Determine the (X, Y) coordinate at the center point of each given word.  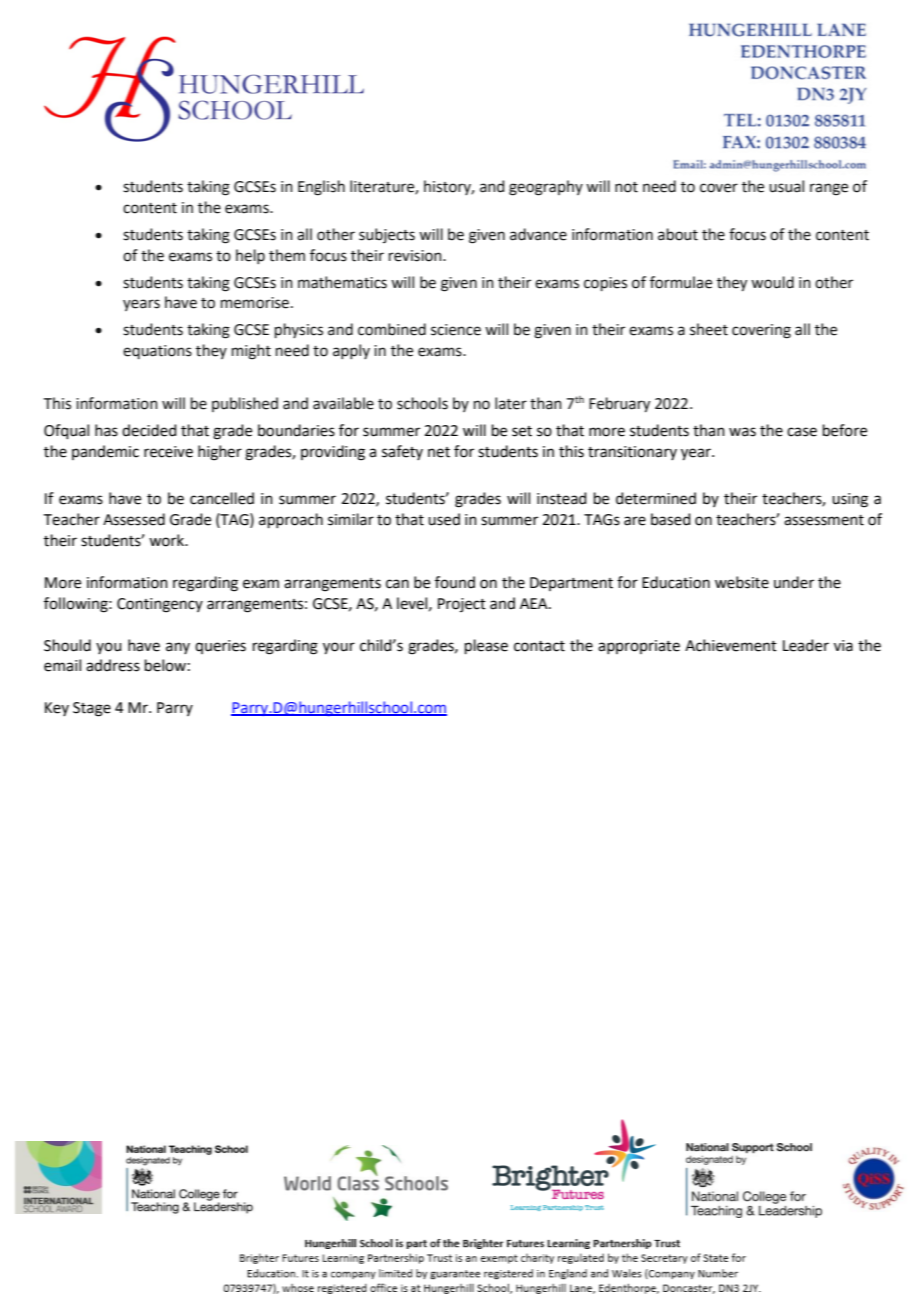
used (444, 519)
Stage (92, 709)
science (456, 330)
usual (786, 186)
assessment (824, 520)
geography (546, 188)
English (321, 188)
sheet (709, 329)
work (168, 540)
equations (157, 352)
